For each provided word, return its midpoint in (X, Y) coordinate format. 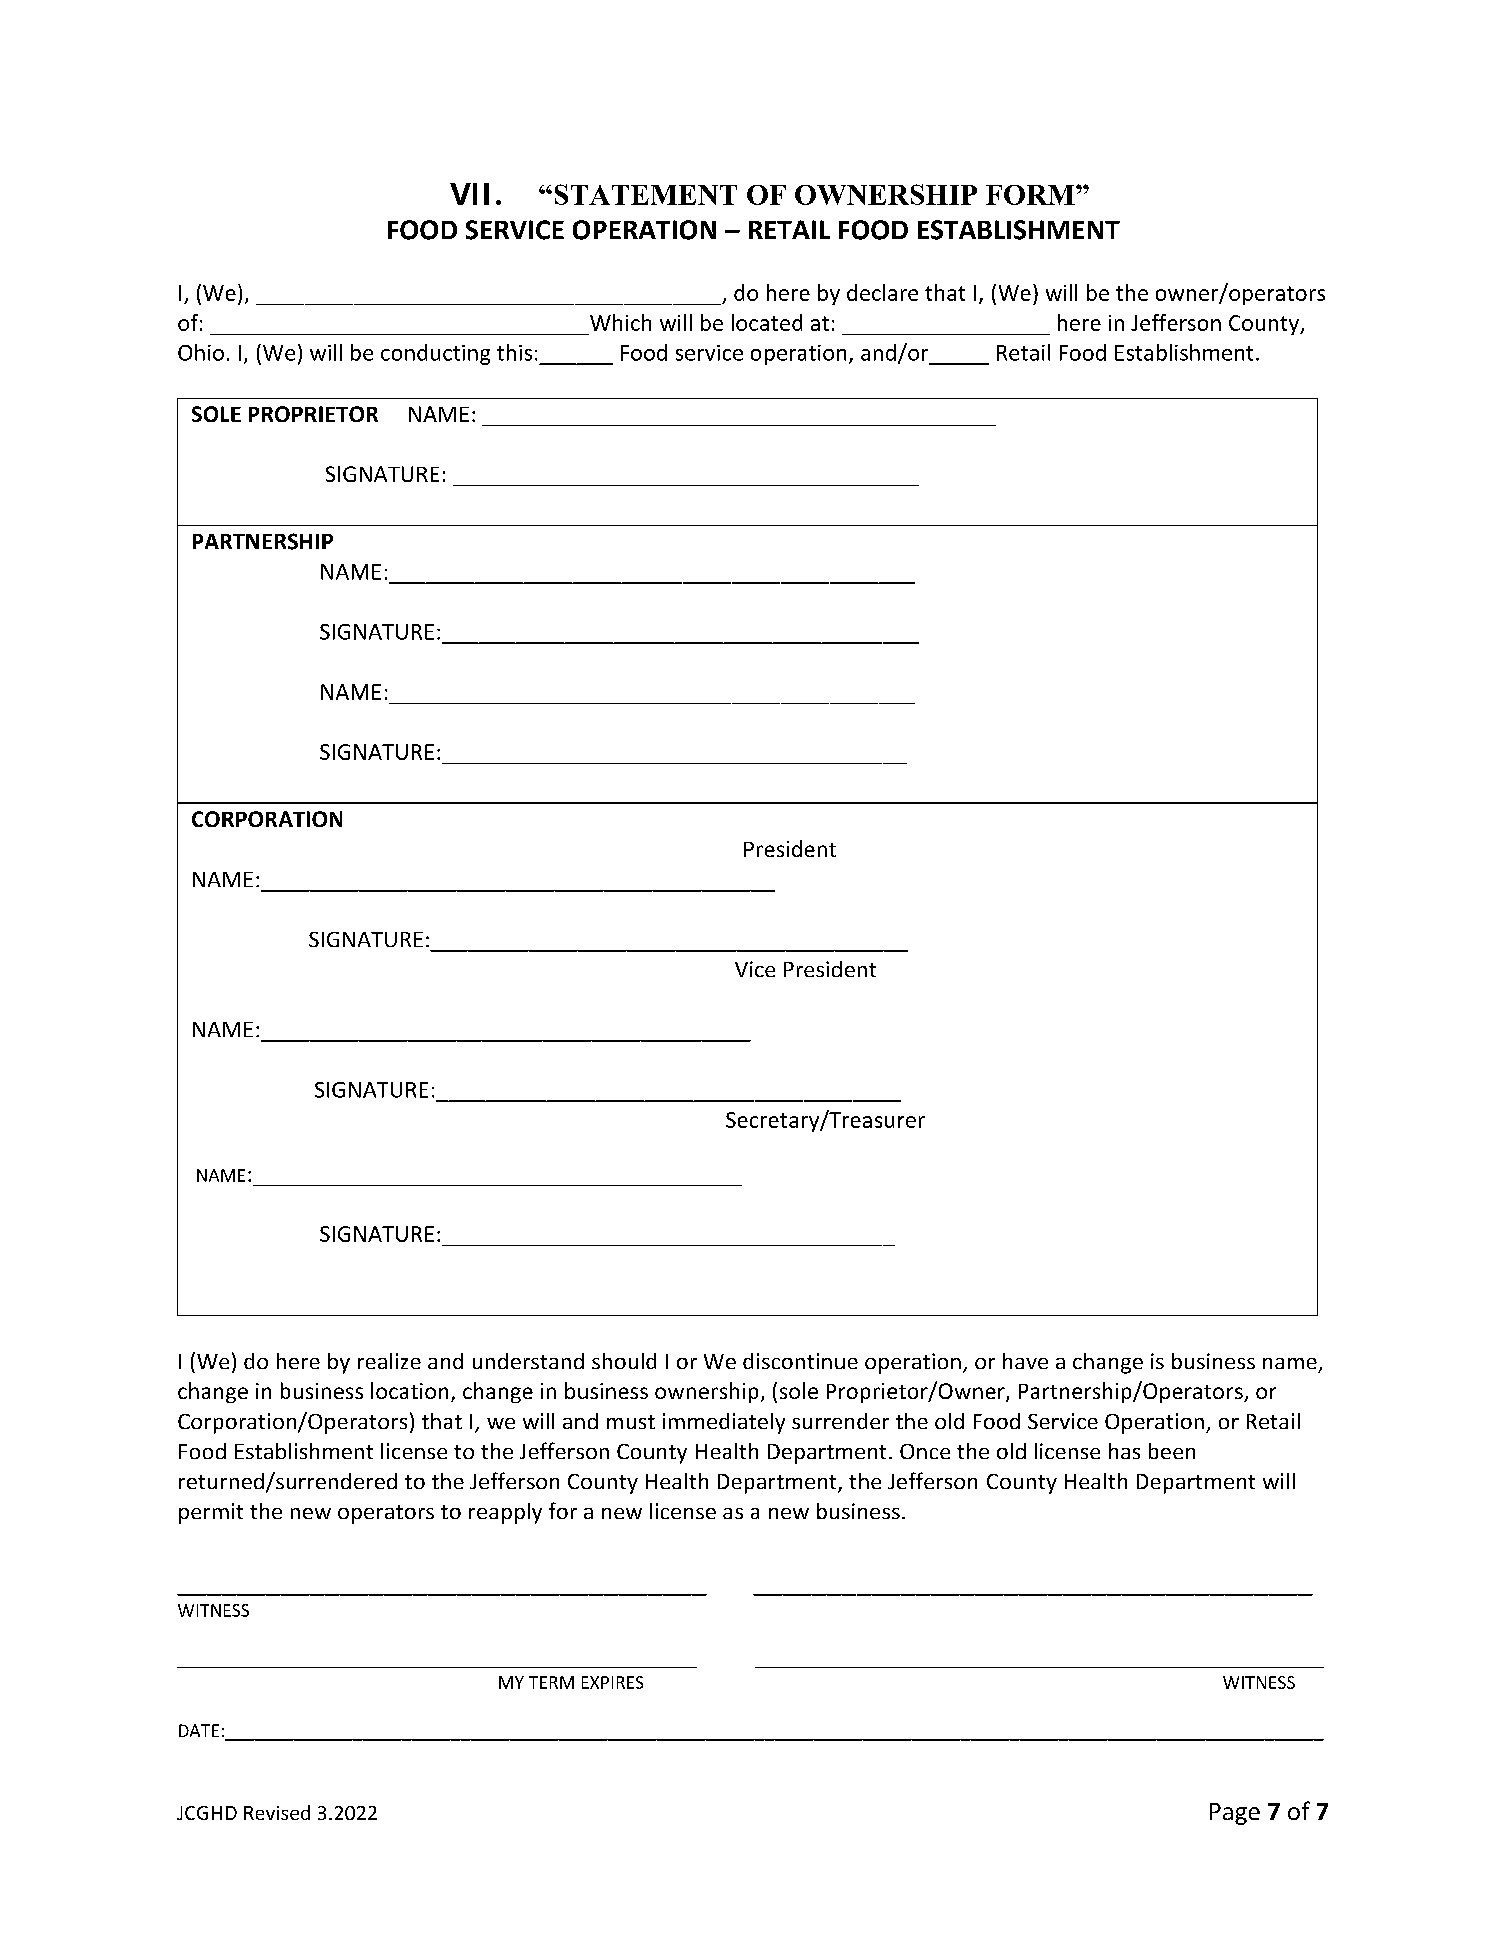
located (767, 322)
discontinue (800, 1361)
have (1025, 1361)
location (409, 1390)
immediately (724, 1423)
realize (389, 1361)
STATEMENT (646, 194)
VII (469, 194)
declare (882, 292)
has (1124, 1451)
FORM (1031, 195)
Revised (277, 1812)
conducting (435, 354)
